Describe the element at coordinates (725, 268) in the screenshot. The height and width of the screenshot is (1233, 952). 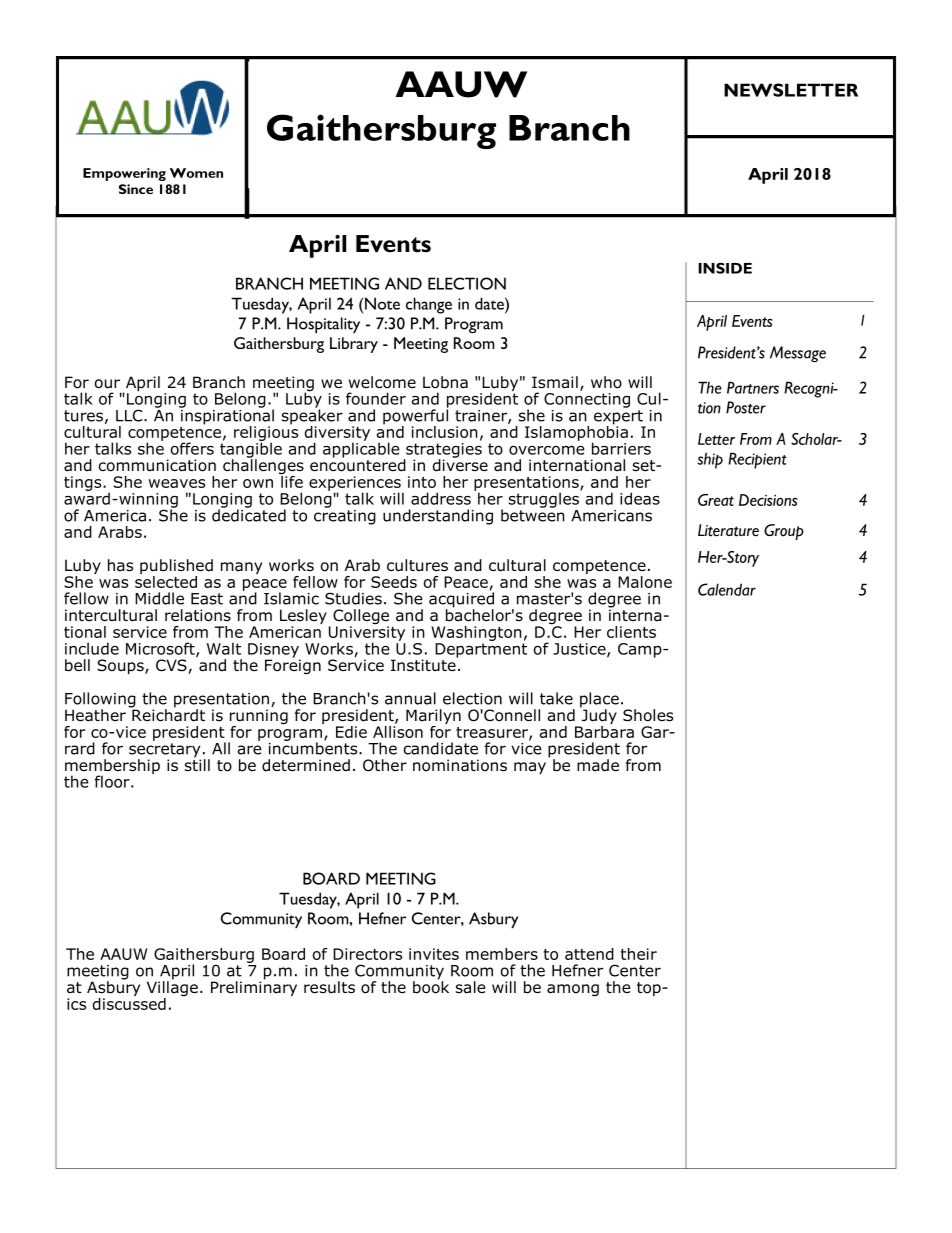
I see `INSIDE` at that location.
